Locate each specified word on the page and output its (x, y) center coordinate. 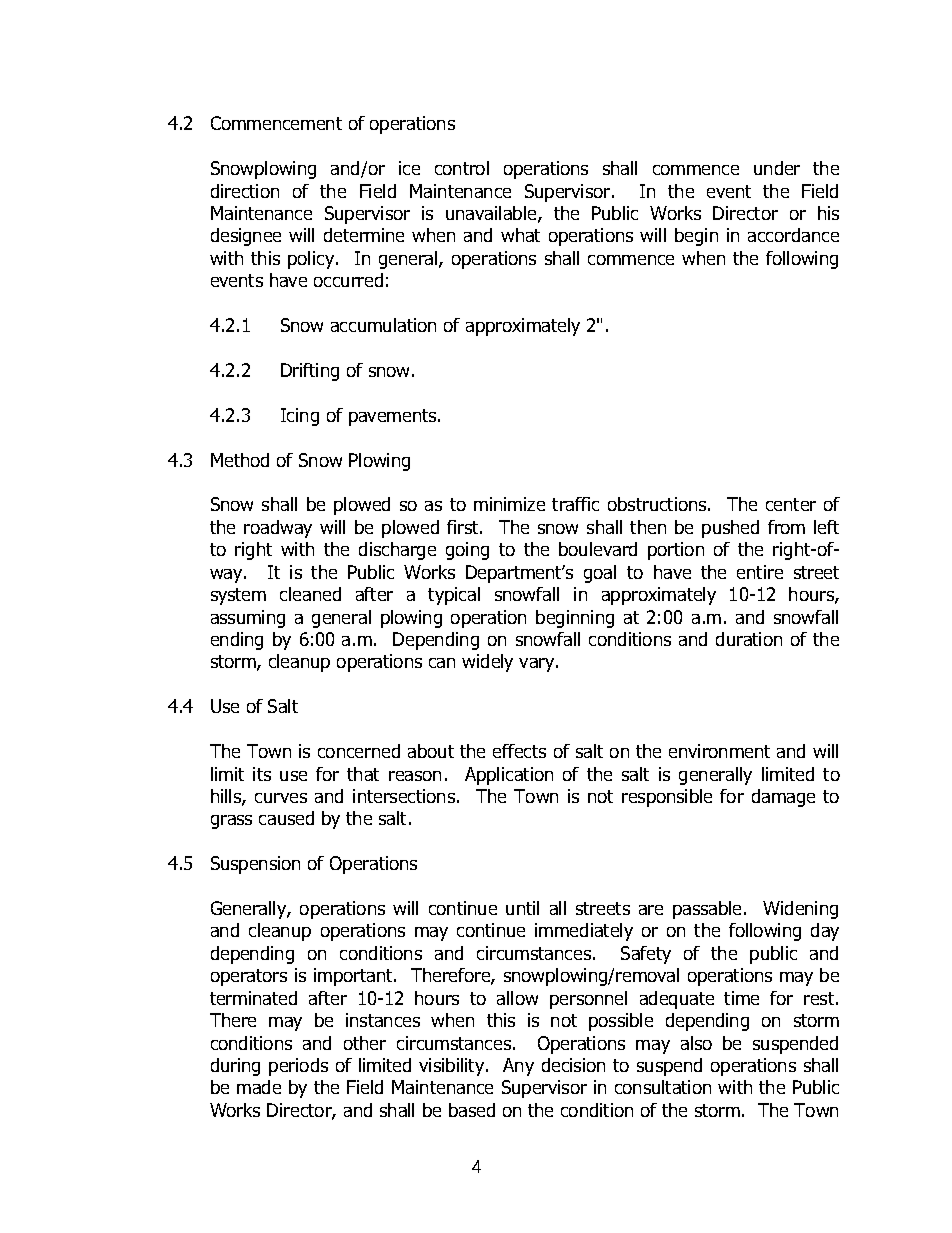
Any (518, 1067)
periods (298, 1067)
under (777, 168)
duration (749, 639)
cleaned (310, 594)
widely (487, 663)
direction (245, 191)
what (520, 235)
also (696, 1043)
